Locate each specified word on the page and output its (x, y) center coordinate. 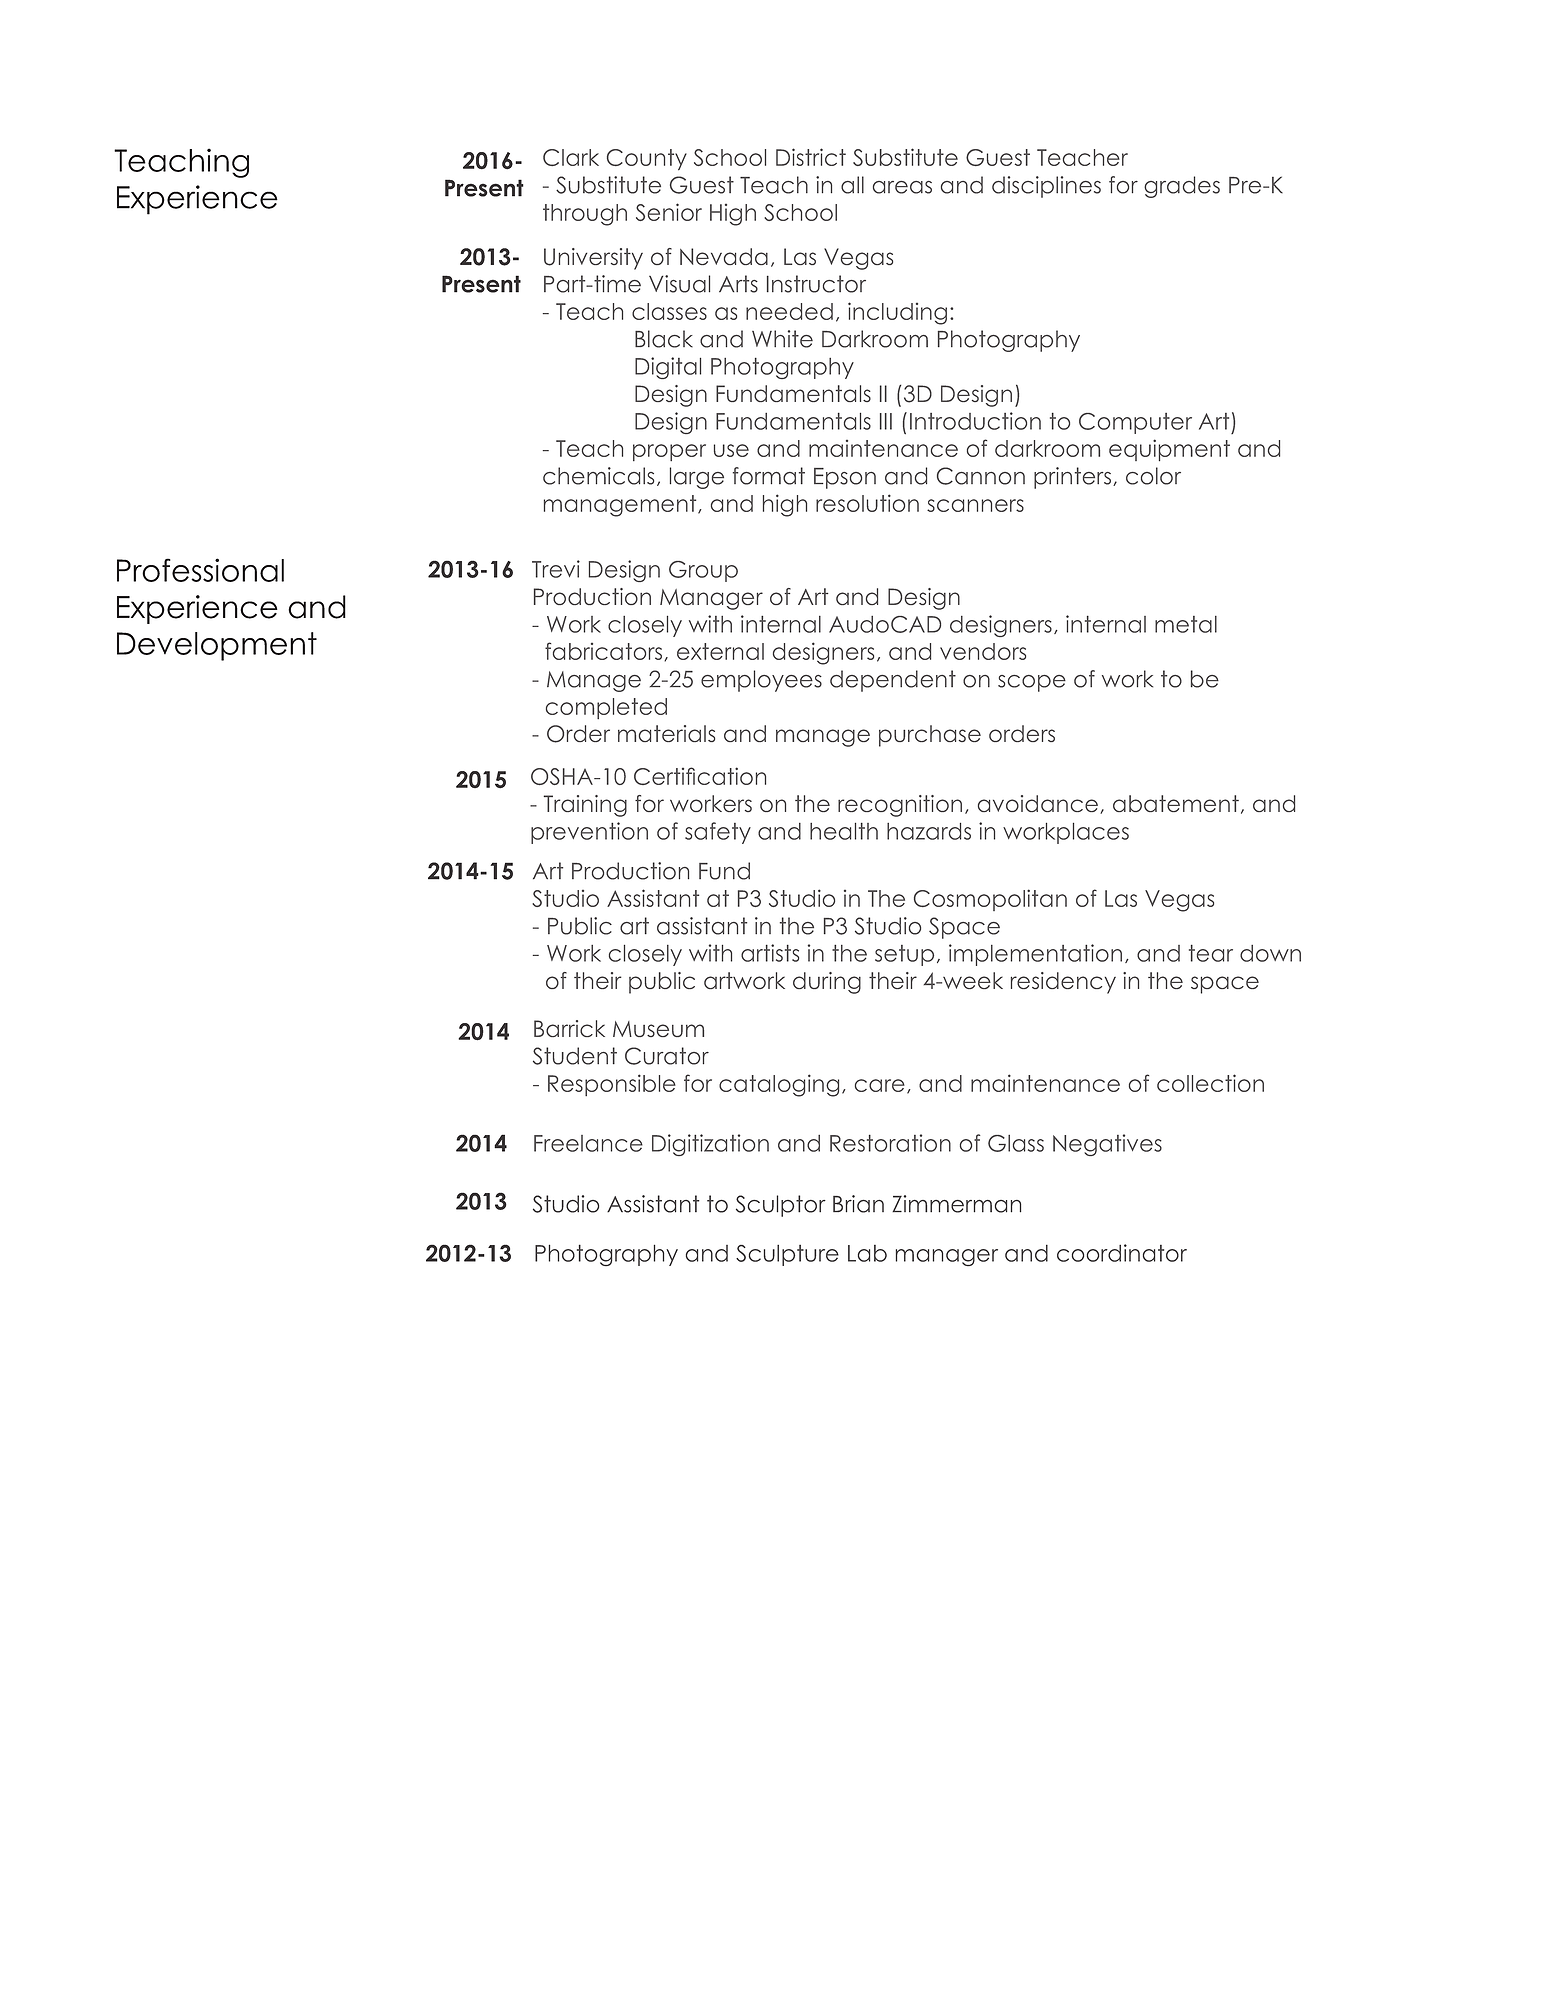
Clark (571, 157)
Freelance (588, 1143)
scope (1032, 683)
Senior (669, 212)
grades (1182, 187)
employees (761, 681)
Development (217, 646)
